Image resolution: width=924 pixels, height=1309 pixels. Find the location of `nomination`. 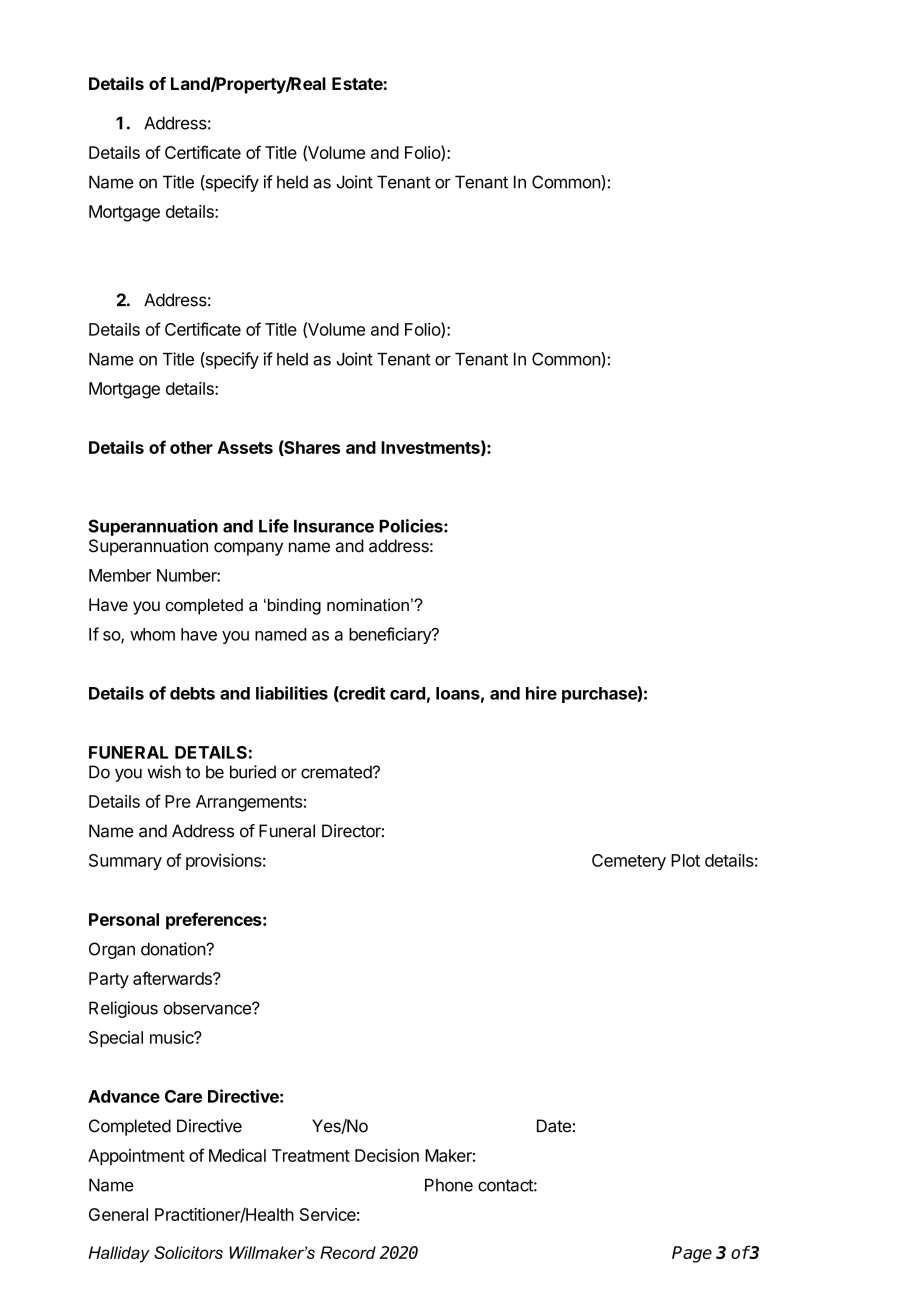

nomination is located at coordinates (368, 604).
